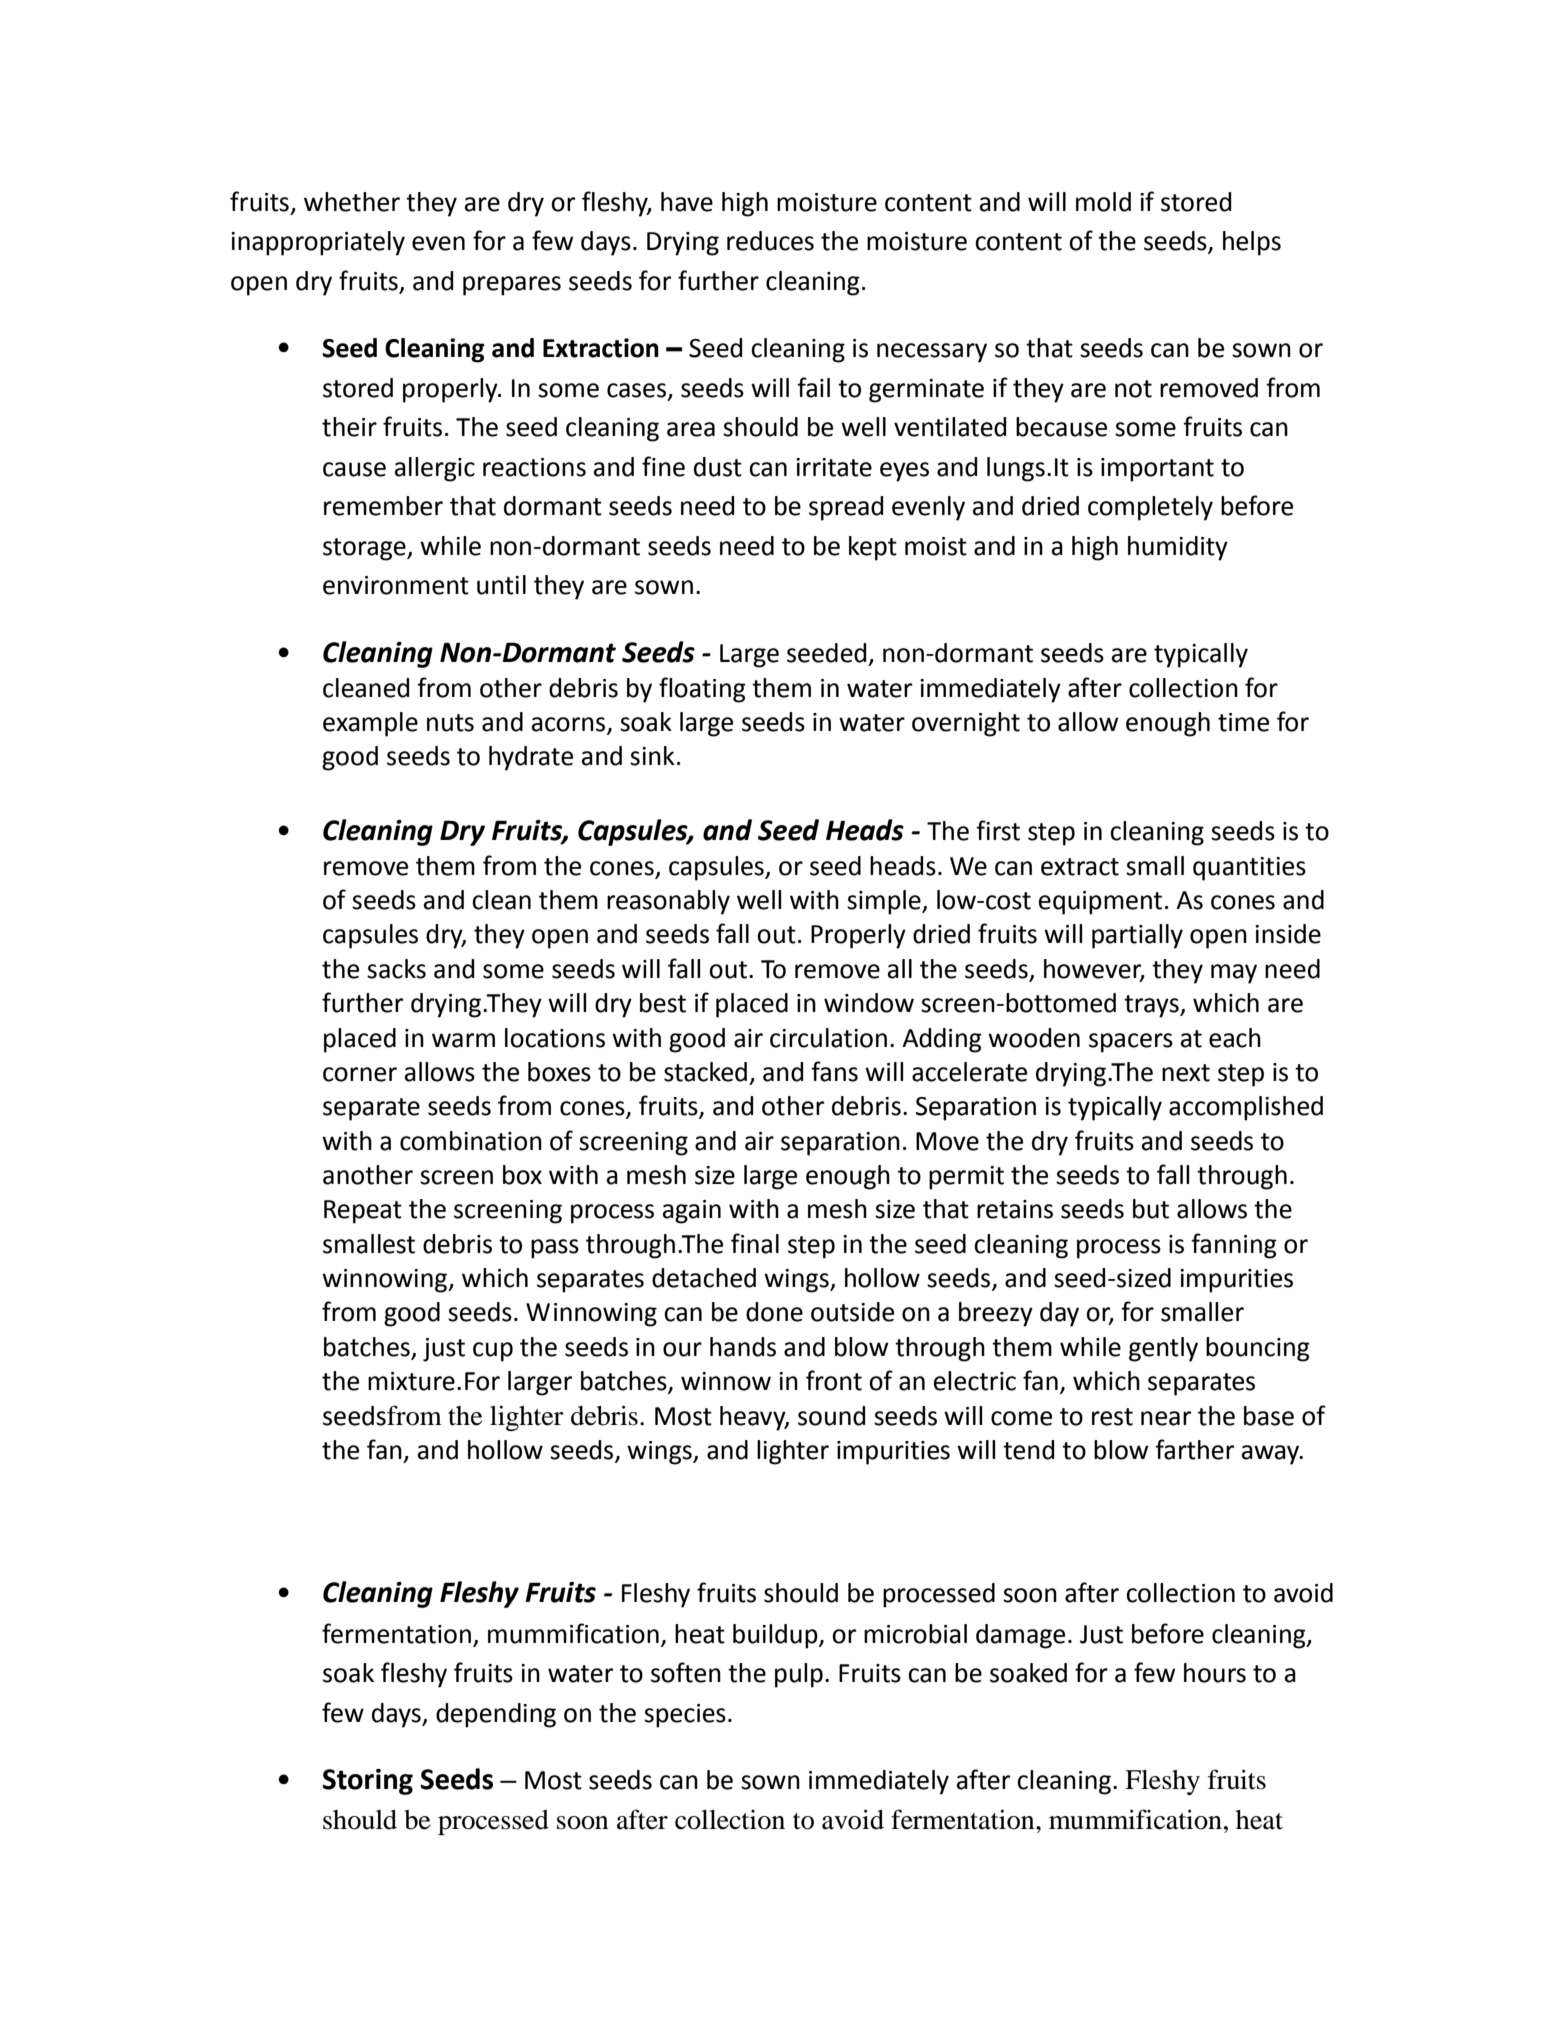 This screenshot has height=2026, width=1565. What do you see at coordinates (363, 1212) in the screenshot?
I see `Repeat` at bounding box center [363, 1212].
